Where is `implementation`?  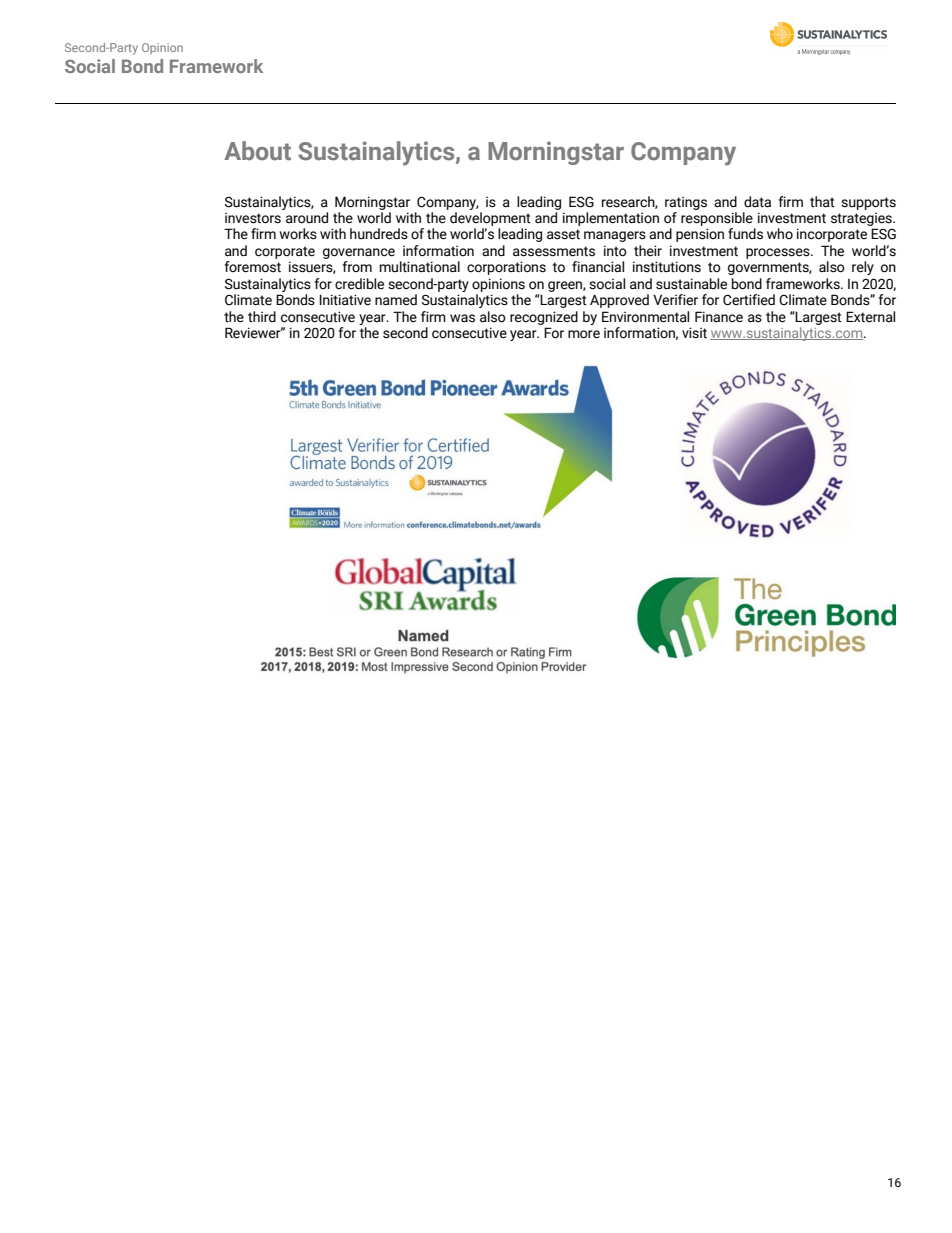
implementation is located at coordinates (611, 219).
